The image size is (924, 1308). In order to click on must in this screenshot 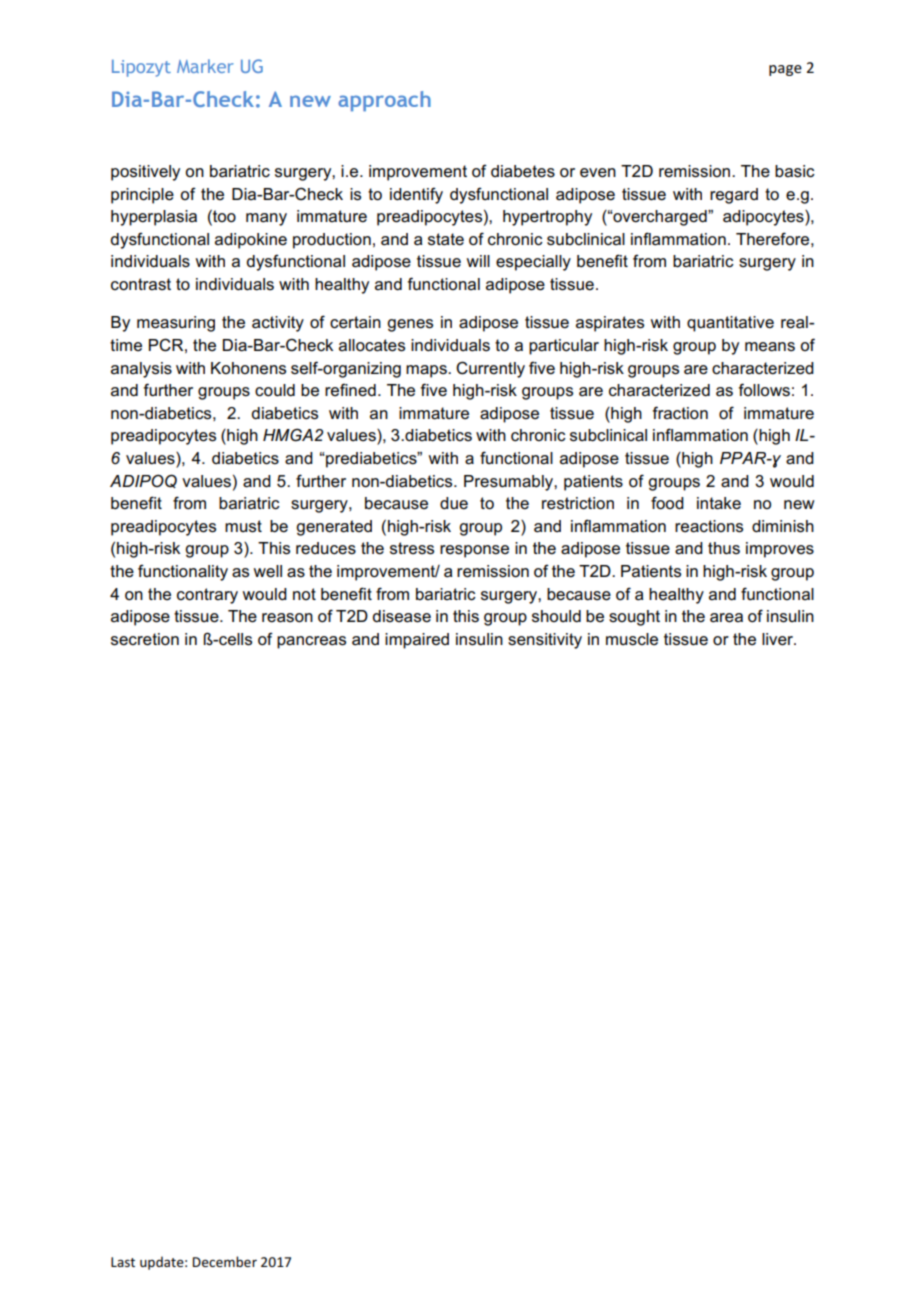, I will do `click(243, 526)`.
